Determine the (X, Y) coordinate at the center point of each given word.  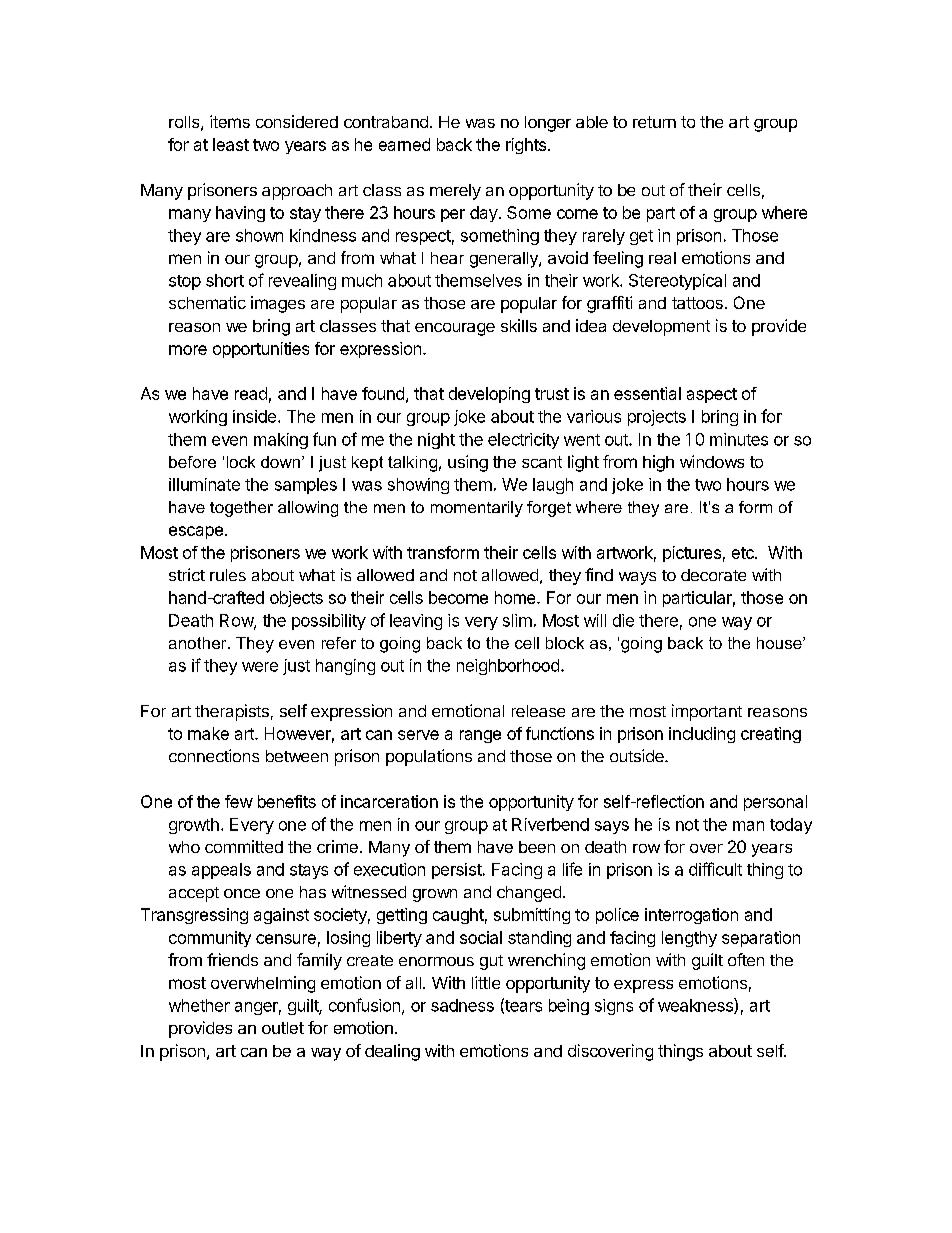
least (231, 144)
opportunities (261, 350)
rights (526, 146)
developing (489, 395)
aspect (712, 395)
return (654, 122)
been (537, 847)
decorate (713, 575)
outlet (283, 1028)
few (239, 801)
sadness (462, 1005)
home (516, 597)
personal (775, 803)
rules (228, 575)
